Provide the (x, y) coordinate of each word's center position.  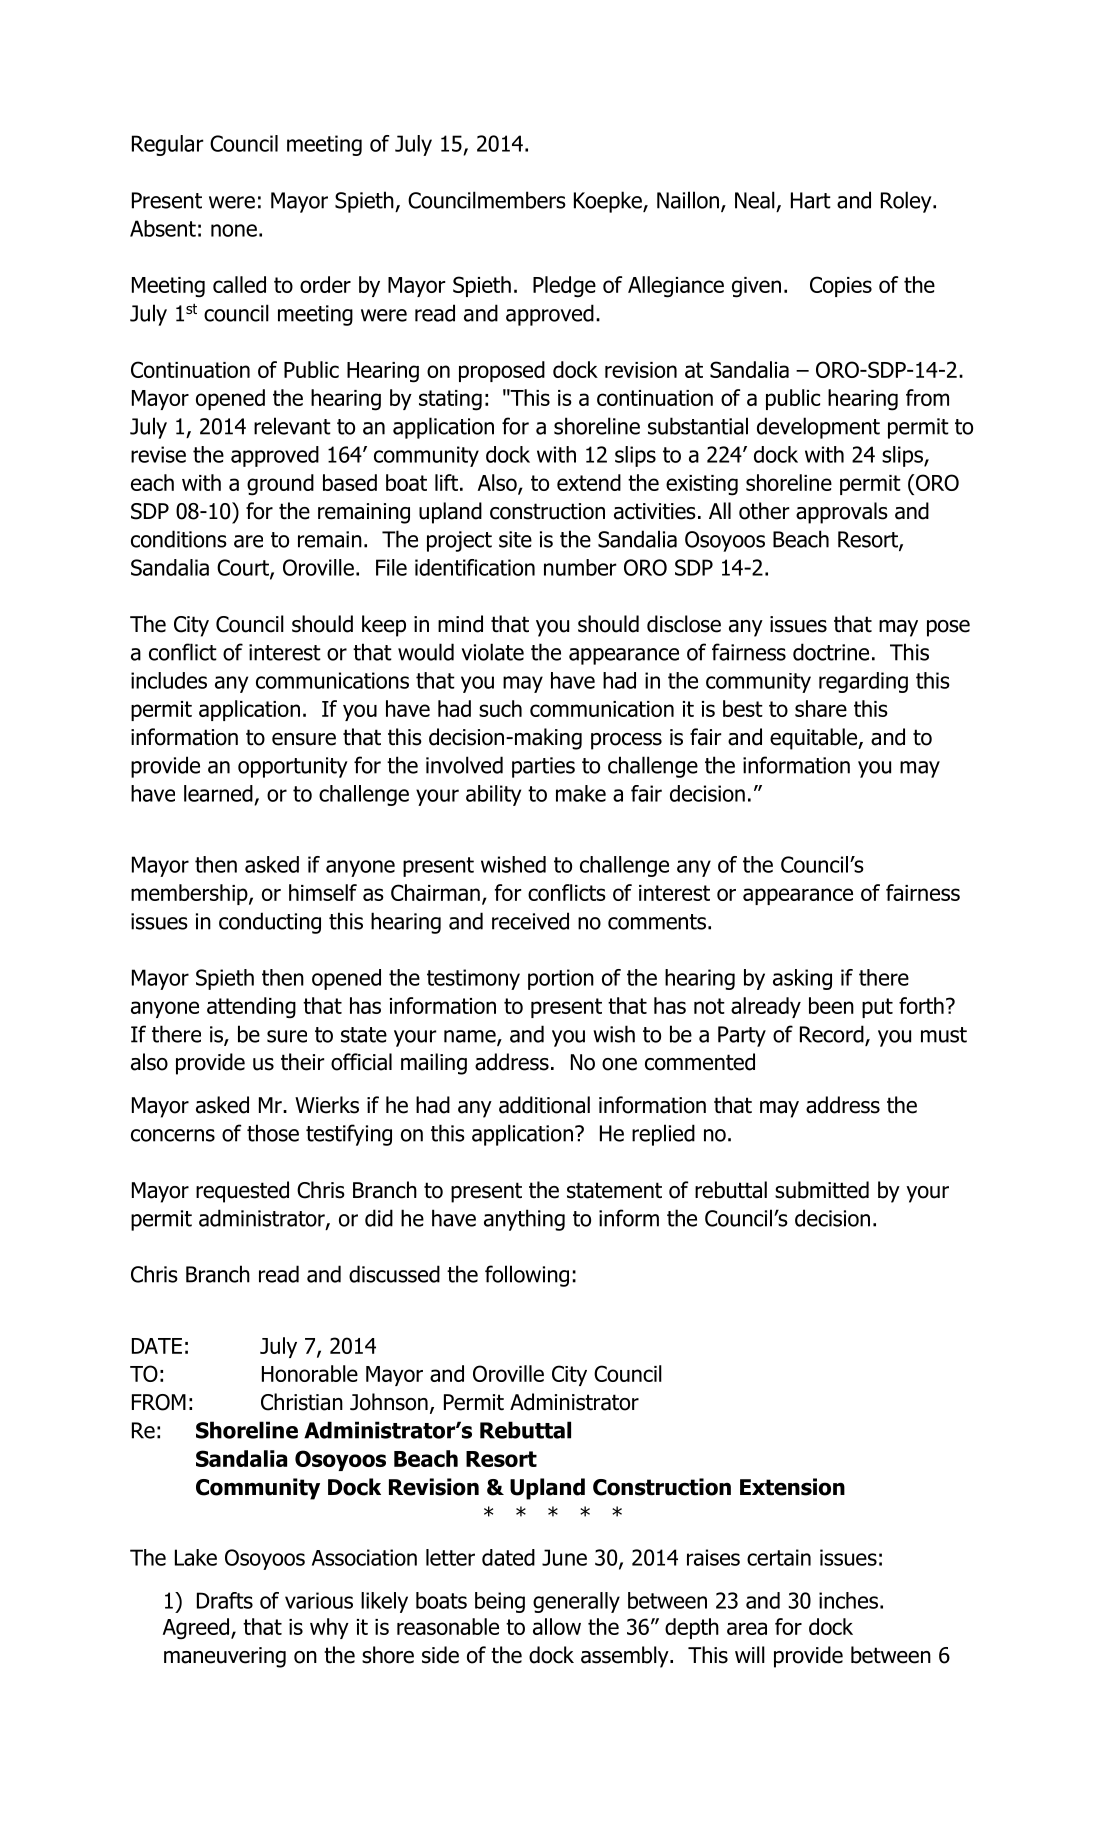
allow (557, 1626)
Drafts (225, 1600)
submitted (822, 1190)
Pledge (564, 287)
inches (848, 1600)
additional (544, 1105)
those (273, 1133)
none (234, 230)
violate (493, 652)
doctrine (831, 652)
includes (169, 680)
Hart (811, 200)
